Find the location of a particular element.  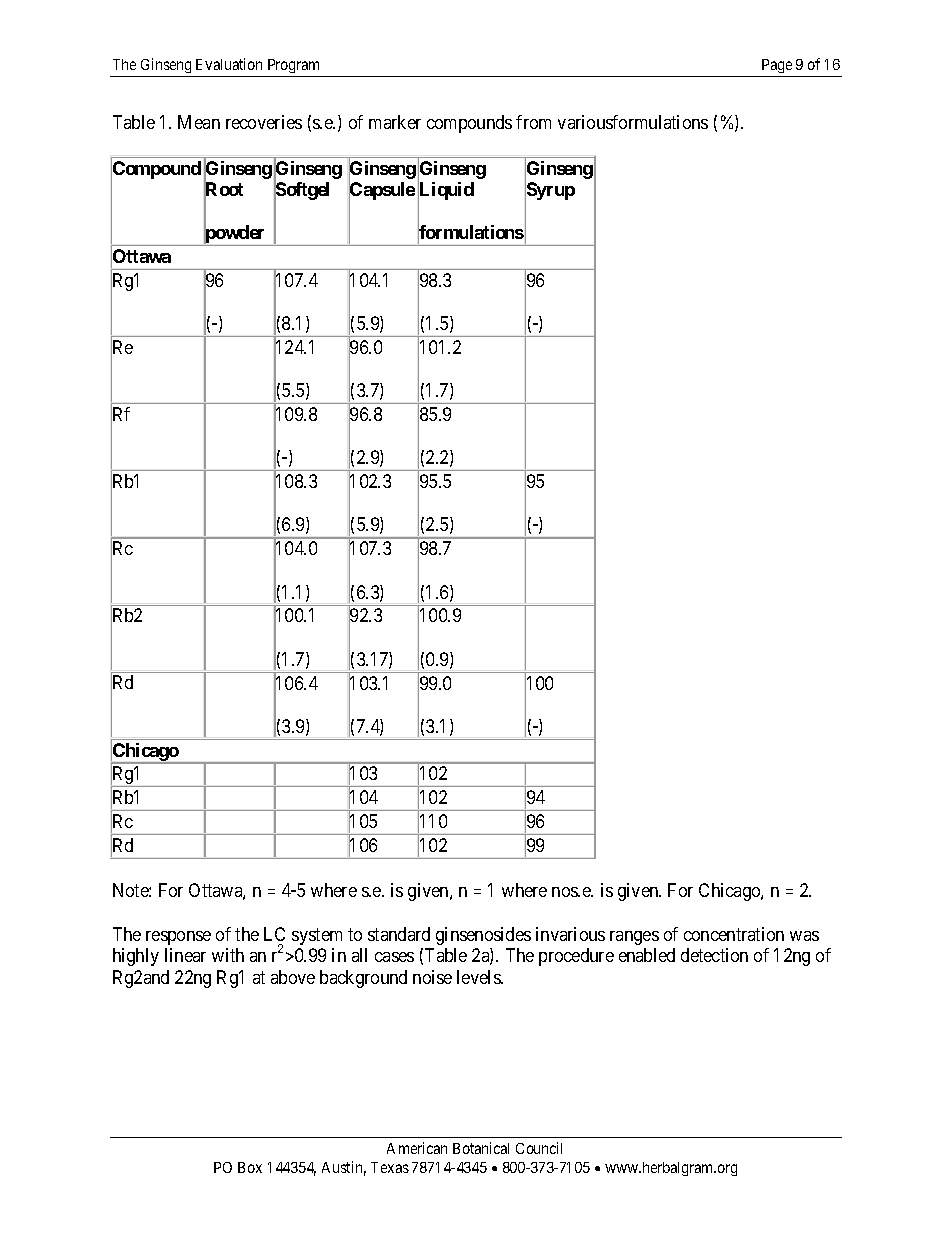

concentration is located at coordinates (734, 934).
